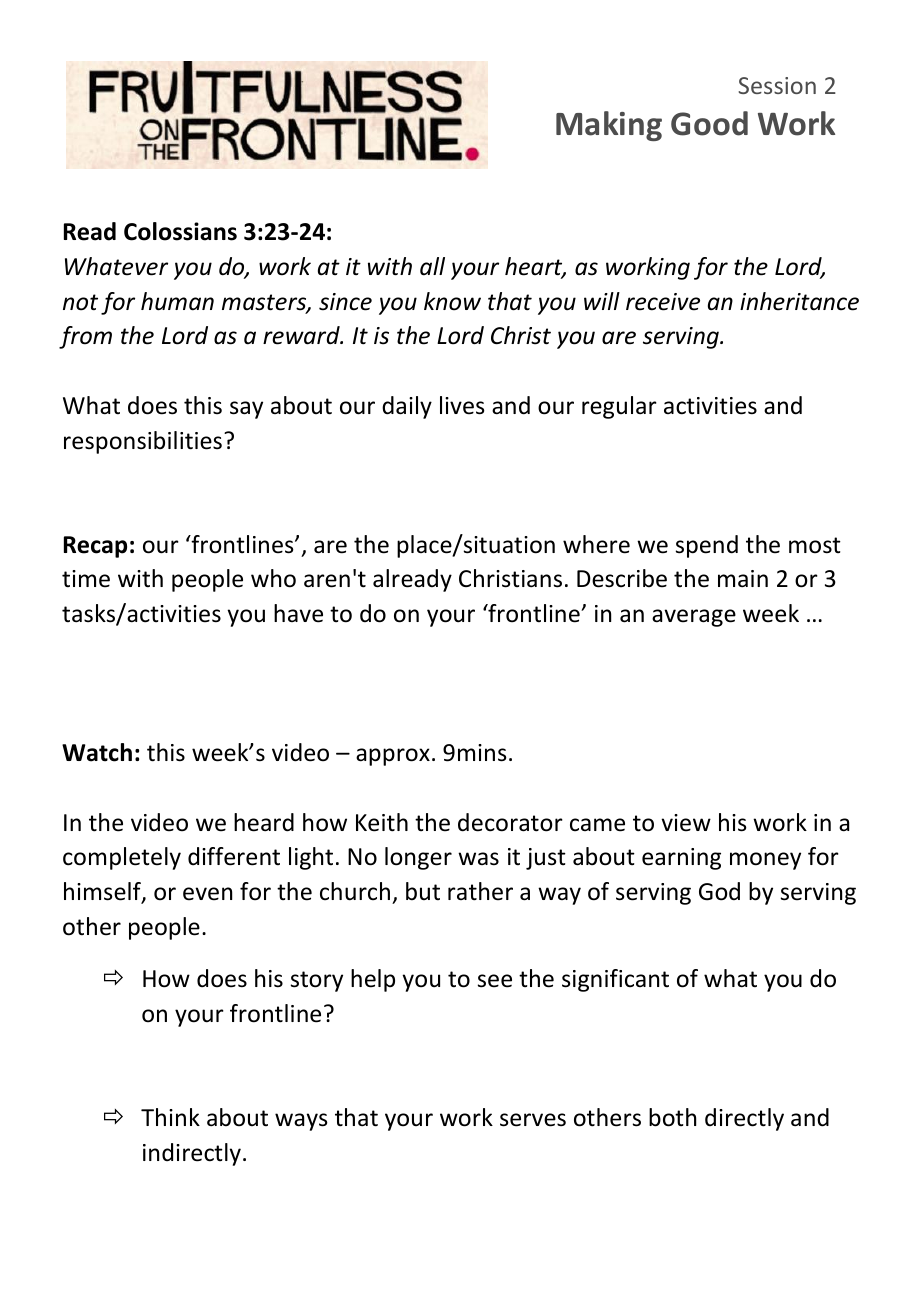  What do you see at coordinates (170, 1117) in the screenshot?
I see `Think` at bounding box center [170, 1117].
